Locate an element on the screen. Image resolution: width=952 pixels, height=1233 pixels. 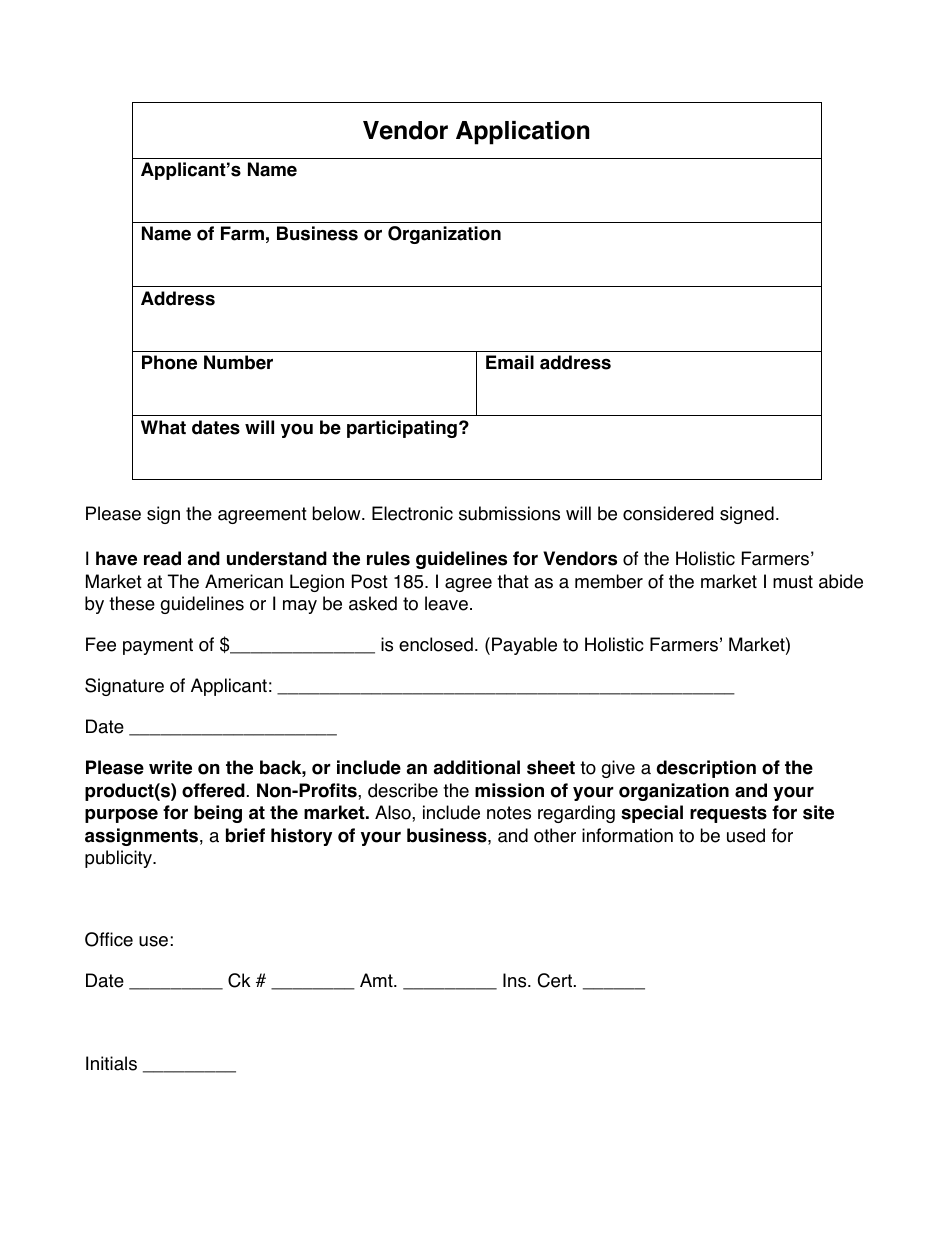
Initials is located at coordinates (111, 1063).
